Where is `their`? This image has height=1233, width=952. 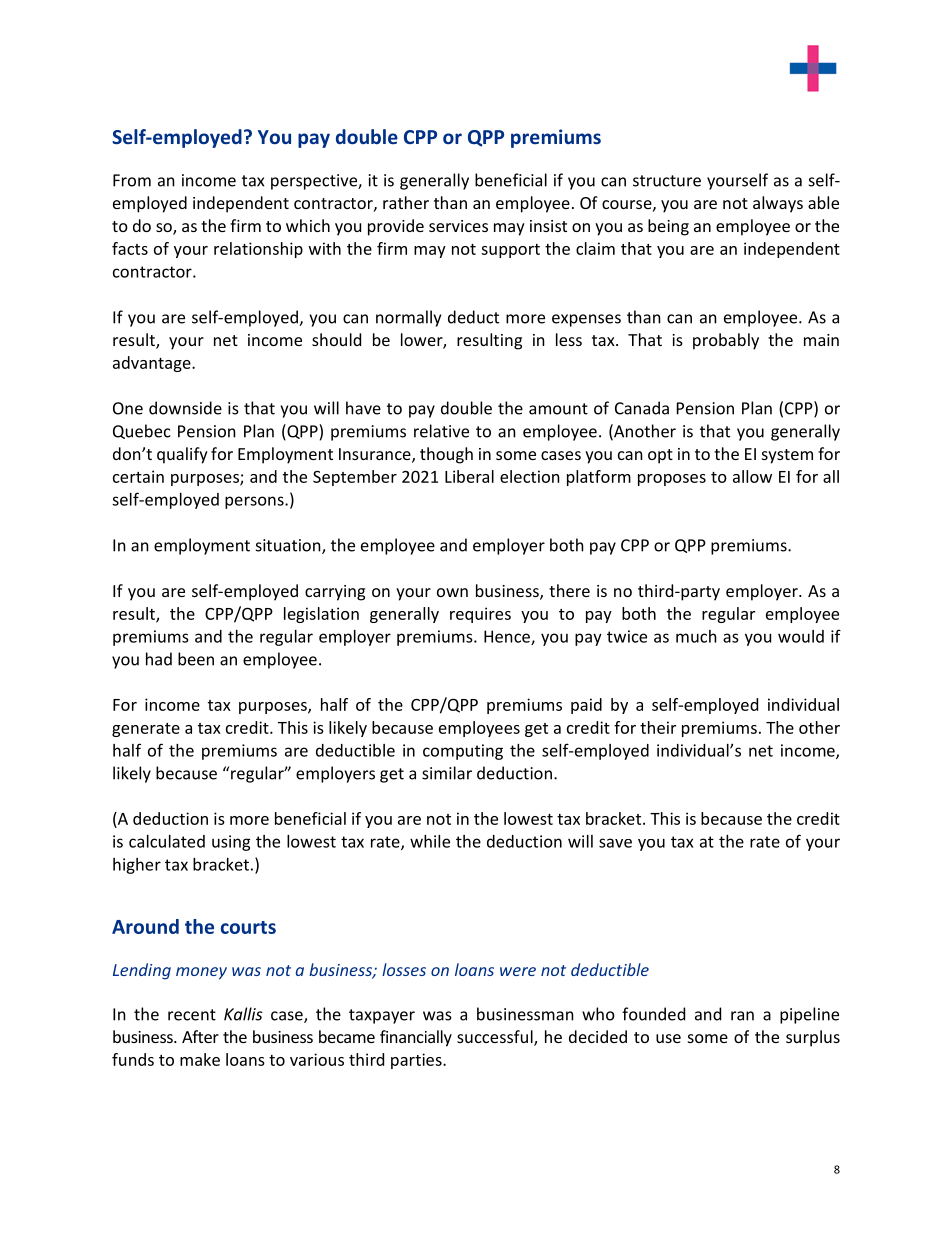
their is located at coordinates (658, 727).
